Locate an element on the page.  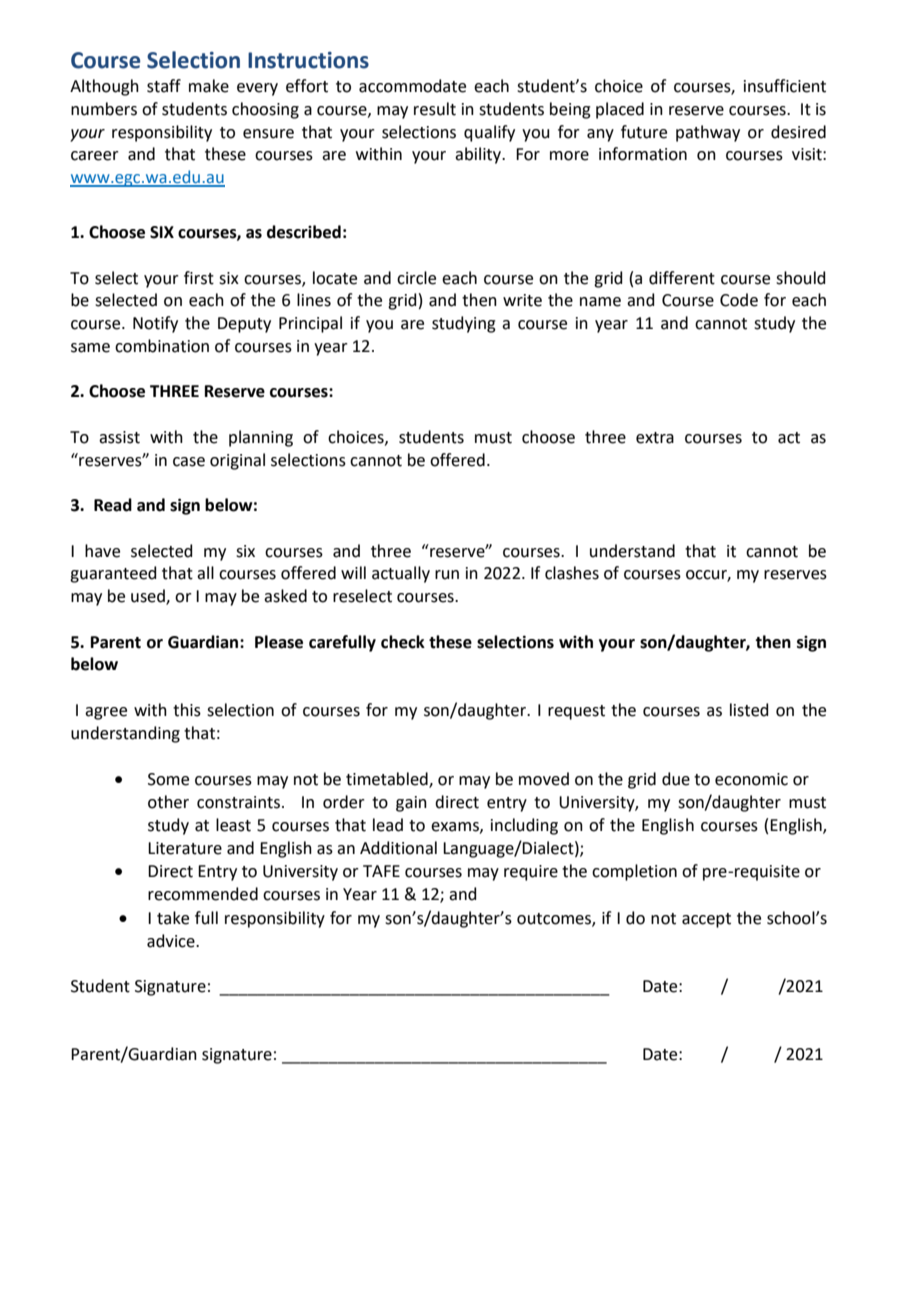
combination is located at coordinates (162, 346).
